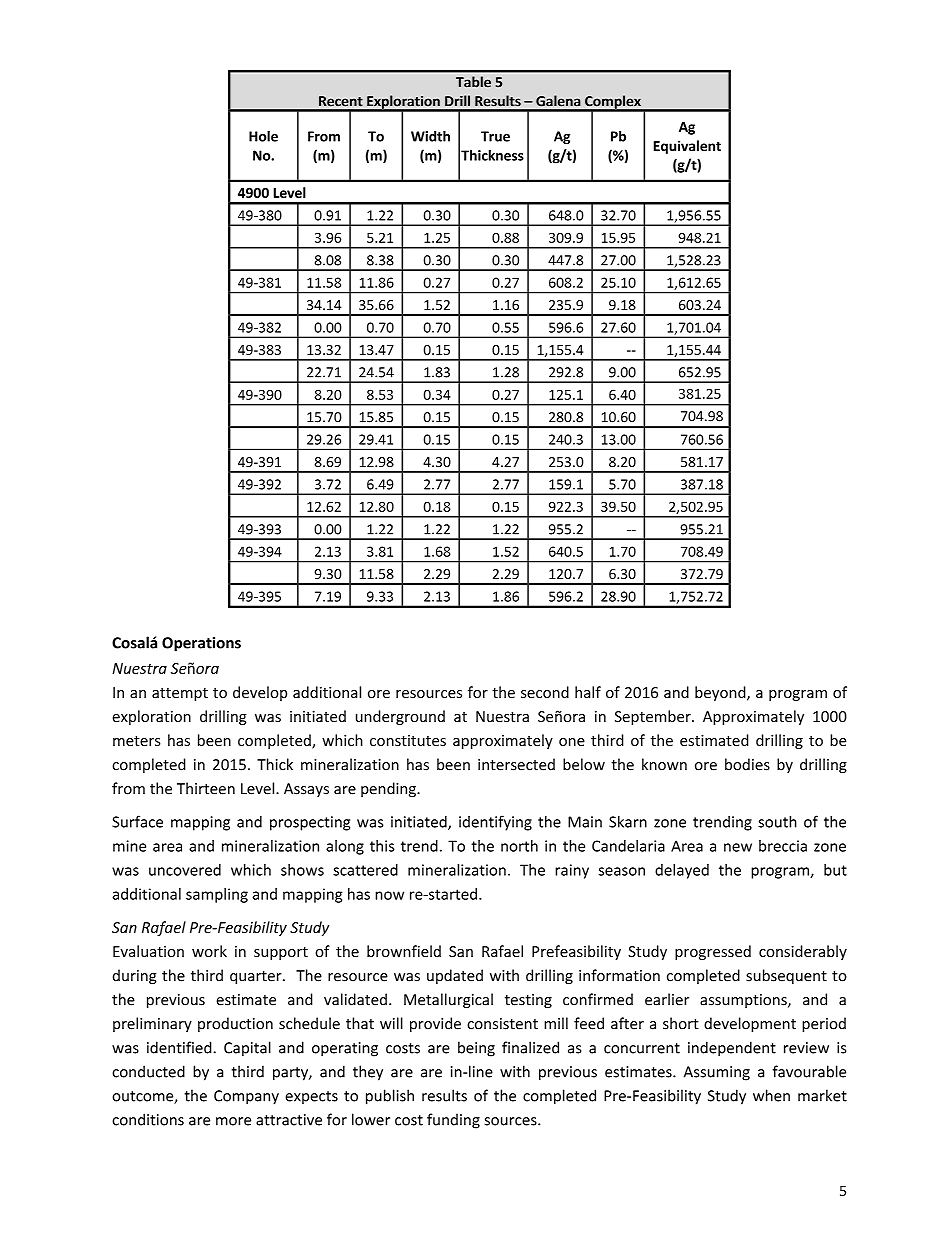 This screenshot has height=1233, width=952. I want to click on Operations, so click(201, 644).
